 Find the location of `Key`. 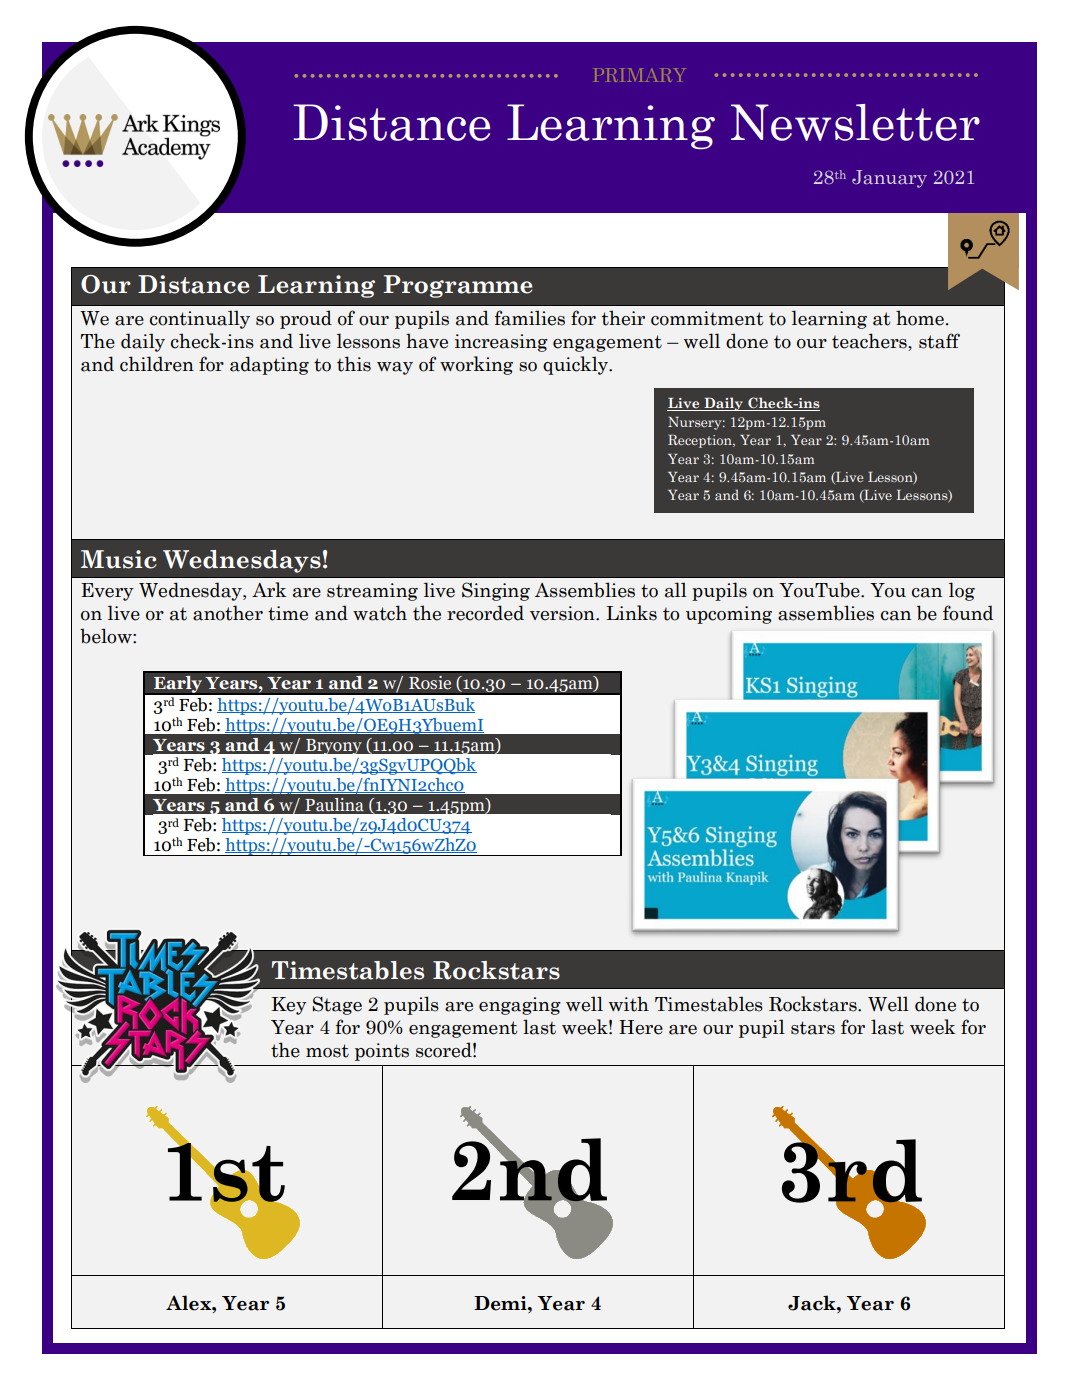

Key is located at coordinates (289, 1006).
